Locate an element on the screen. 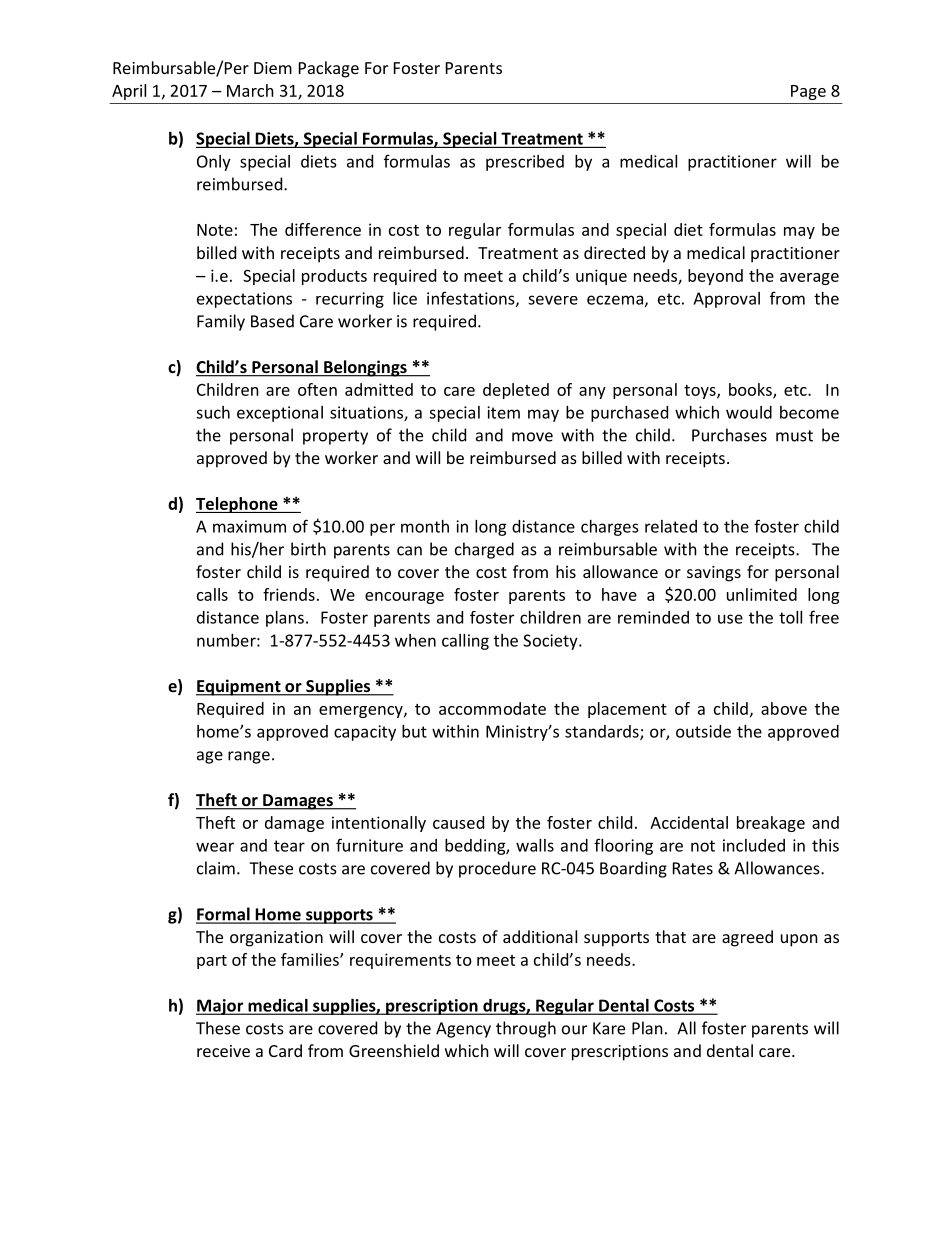 This screenshot has width=952, height=1233. prescribed is located at coordinates (525, 163).
